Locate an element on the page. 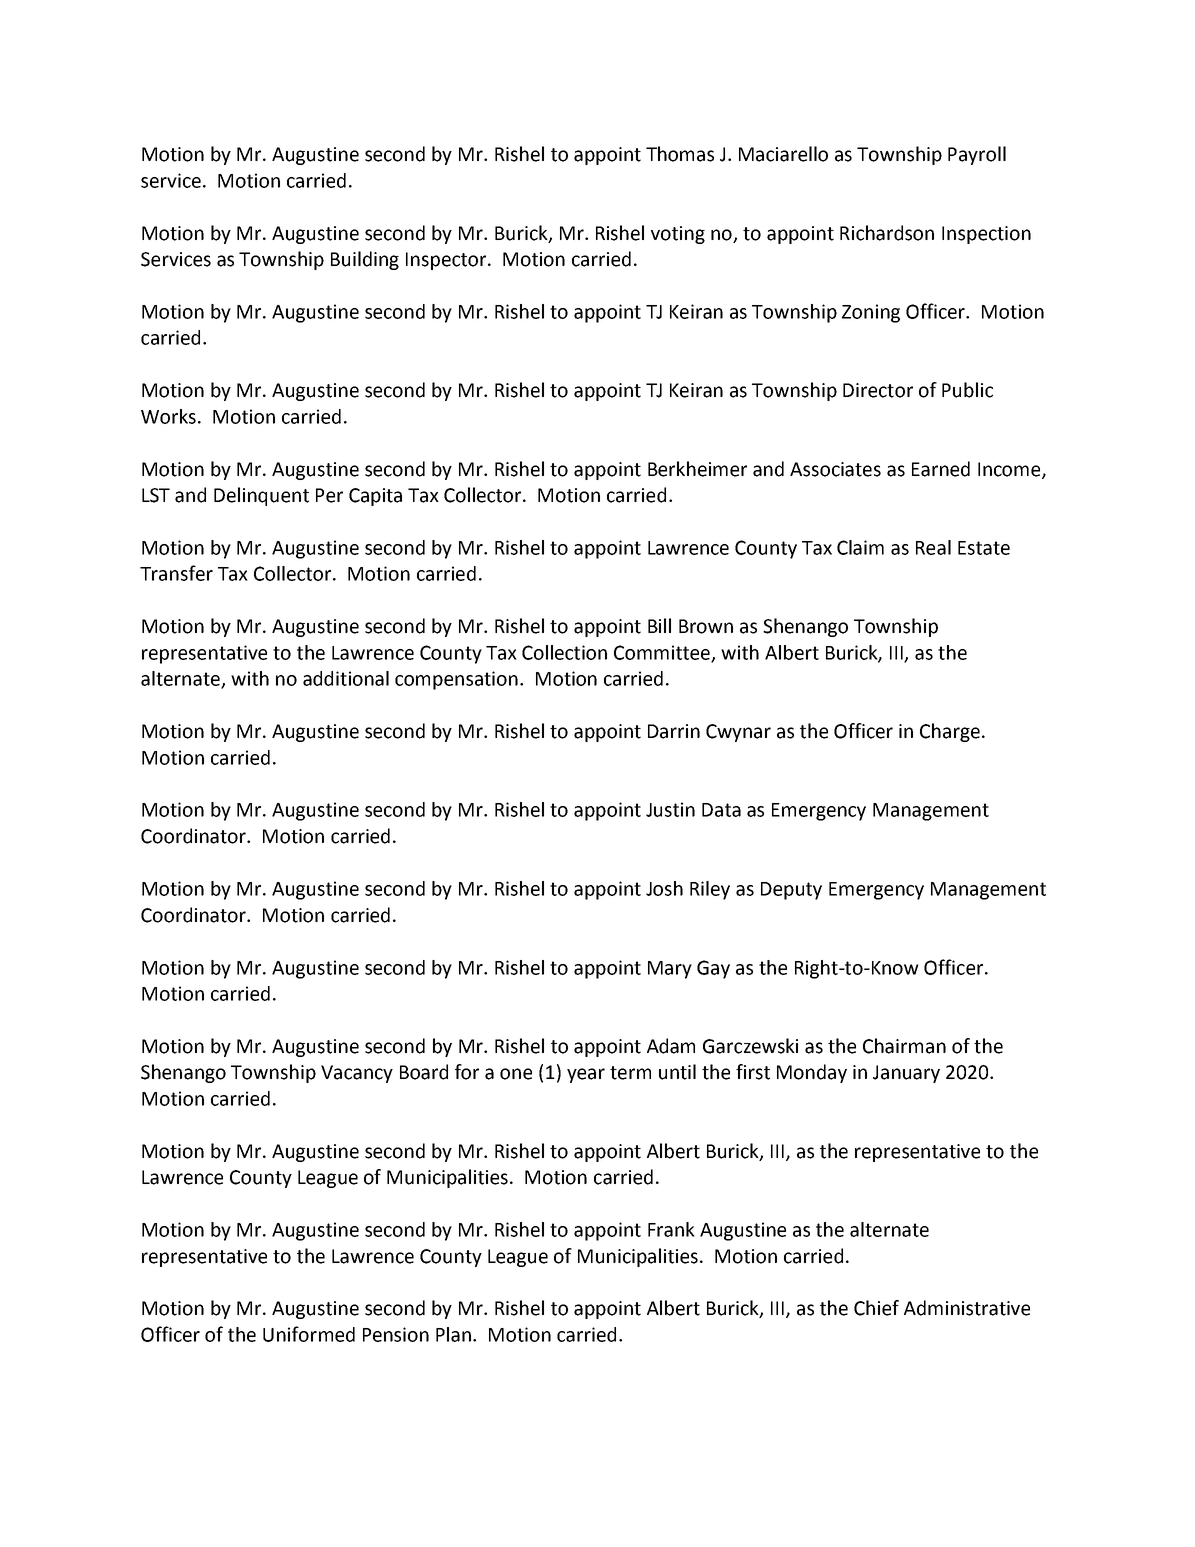 The height and width of the page is (1547, 1195). Frank is located at coordinates (671, 1229).
